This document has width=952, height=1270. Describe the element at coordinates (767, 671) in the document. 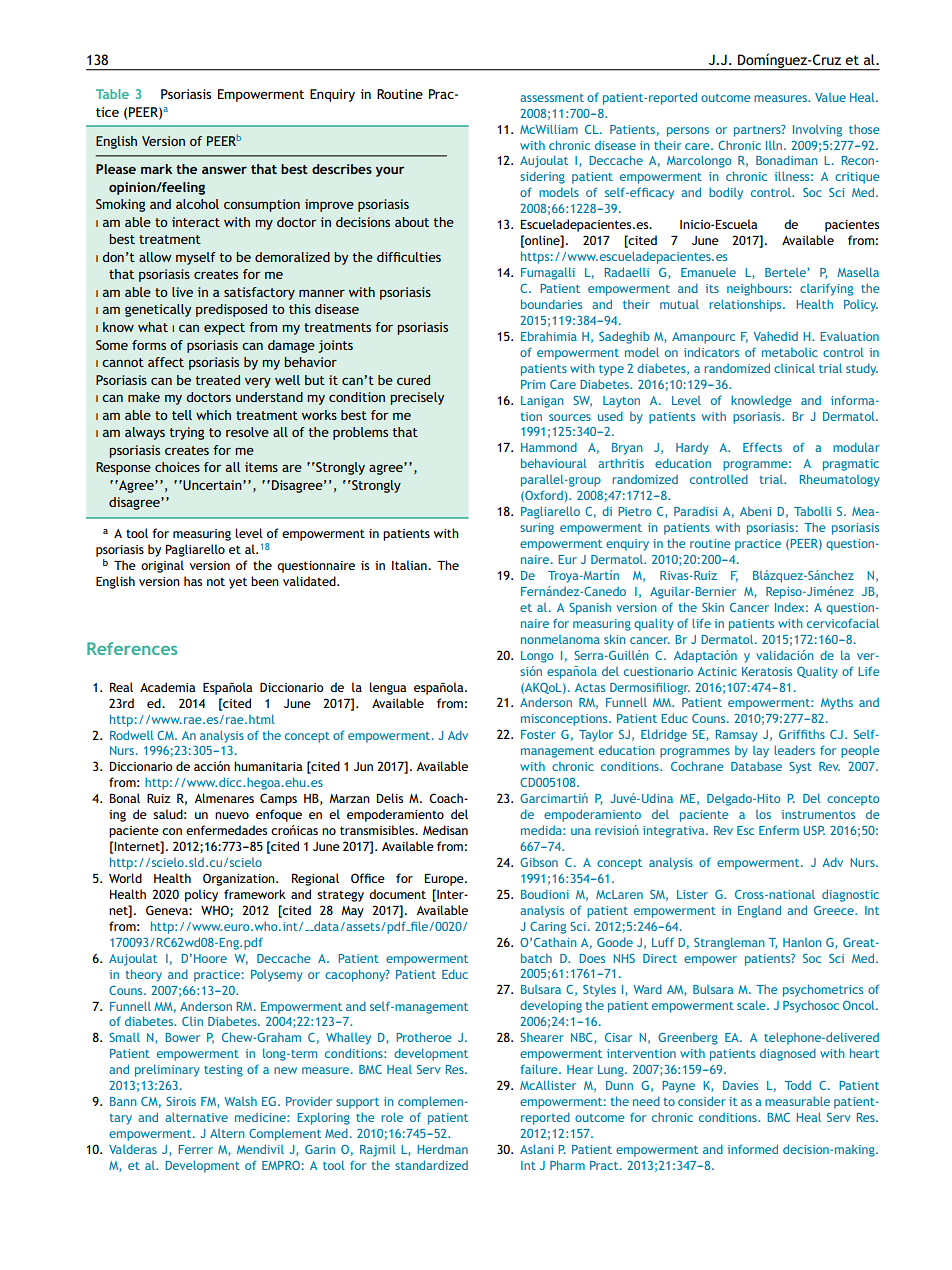

I see `Keratosis` at that location.
